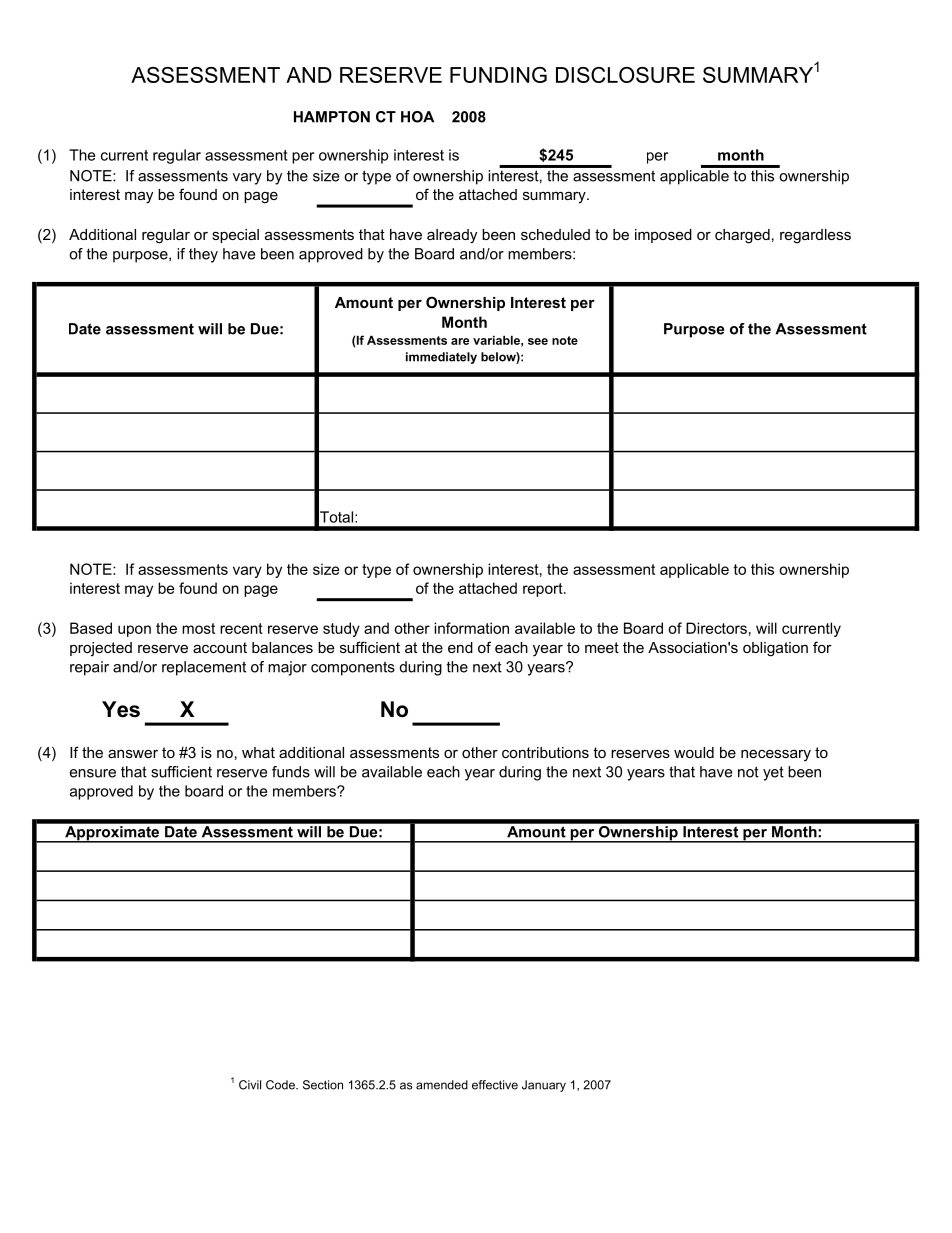 The height and width of the document is (1233, 952). Describe the element at coordinates (250, 1085) in the document. I see `Civil` at that location.
